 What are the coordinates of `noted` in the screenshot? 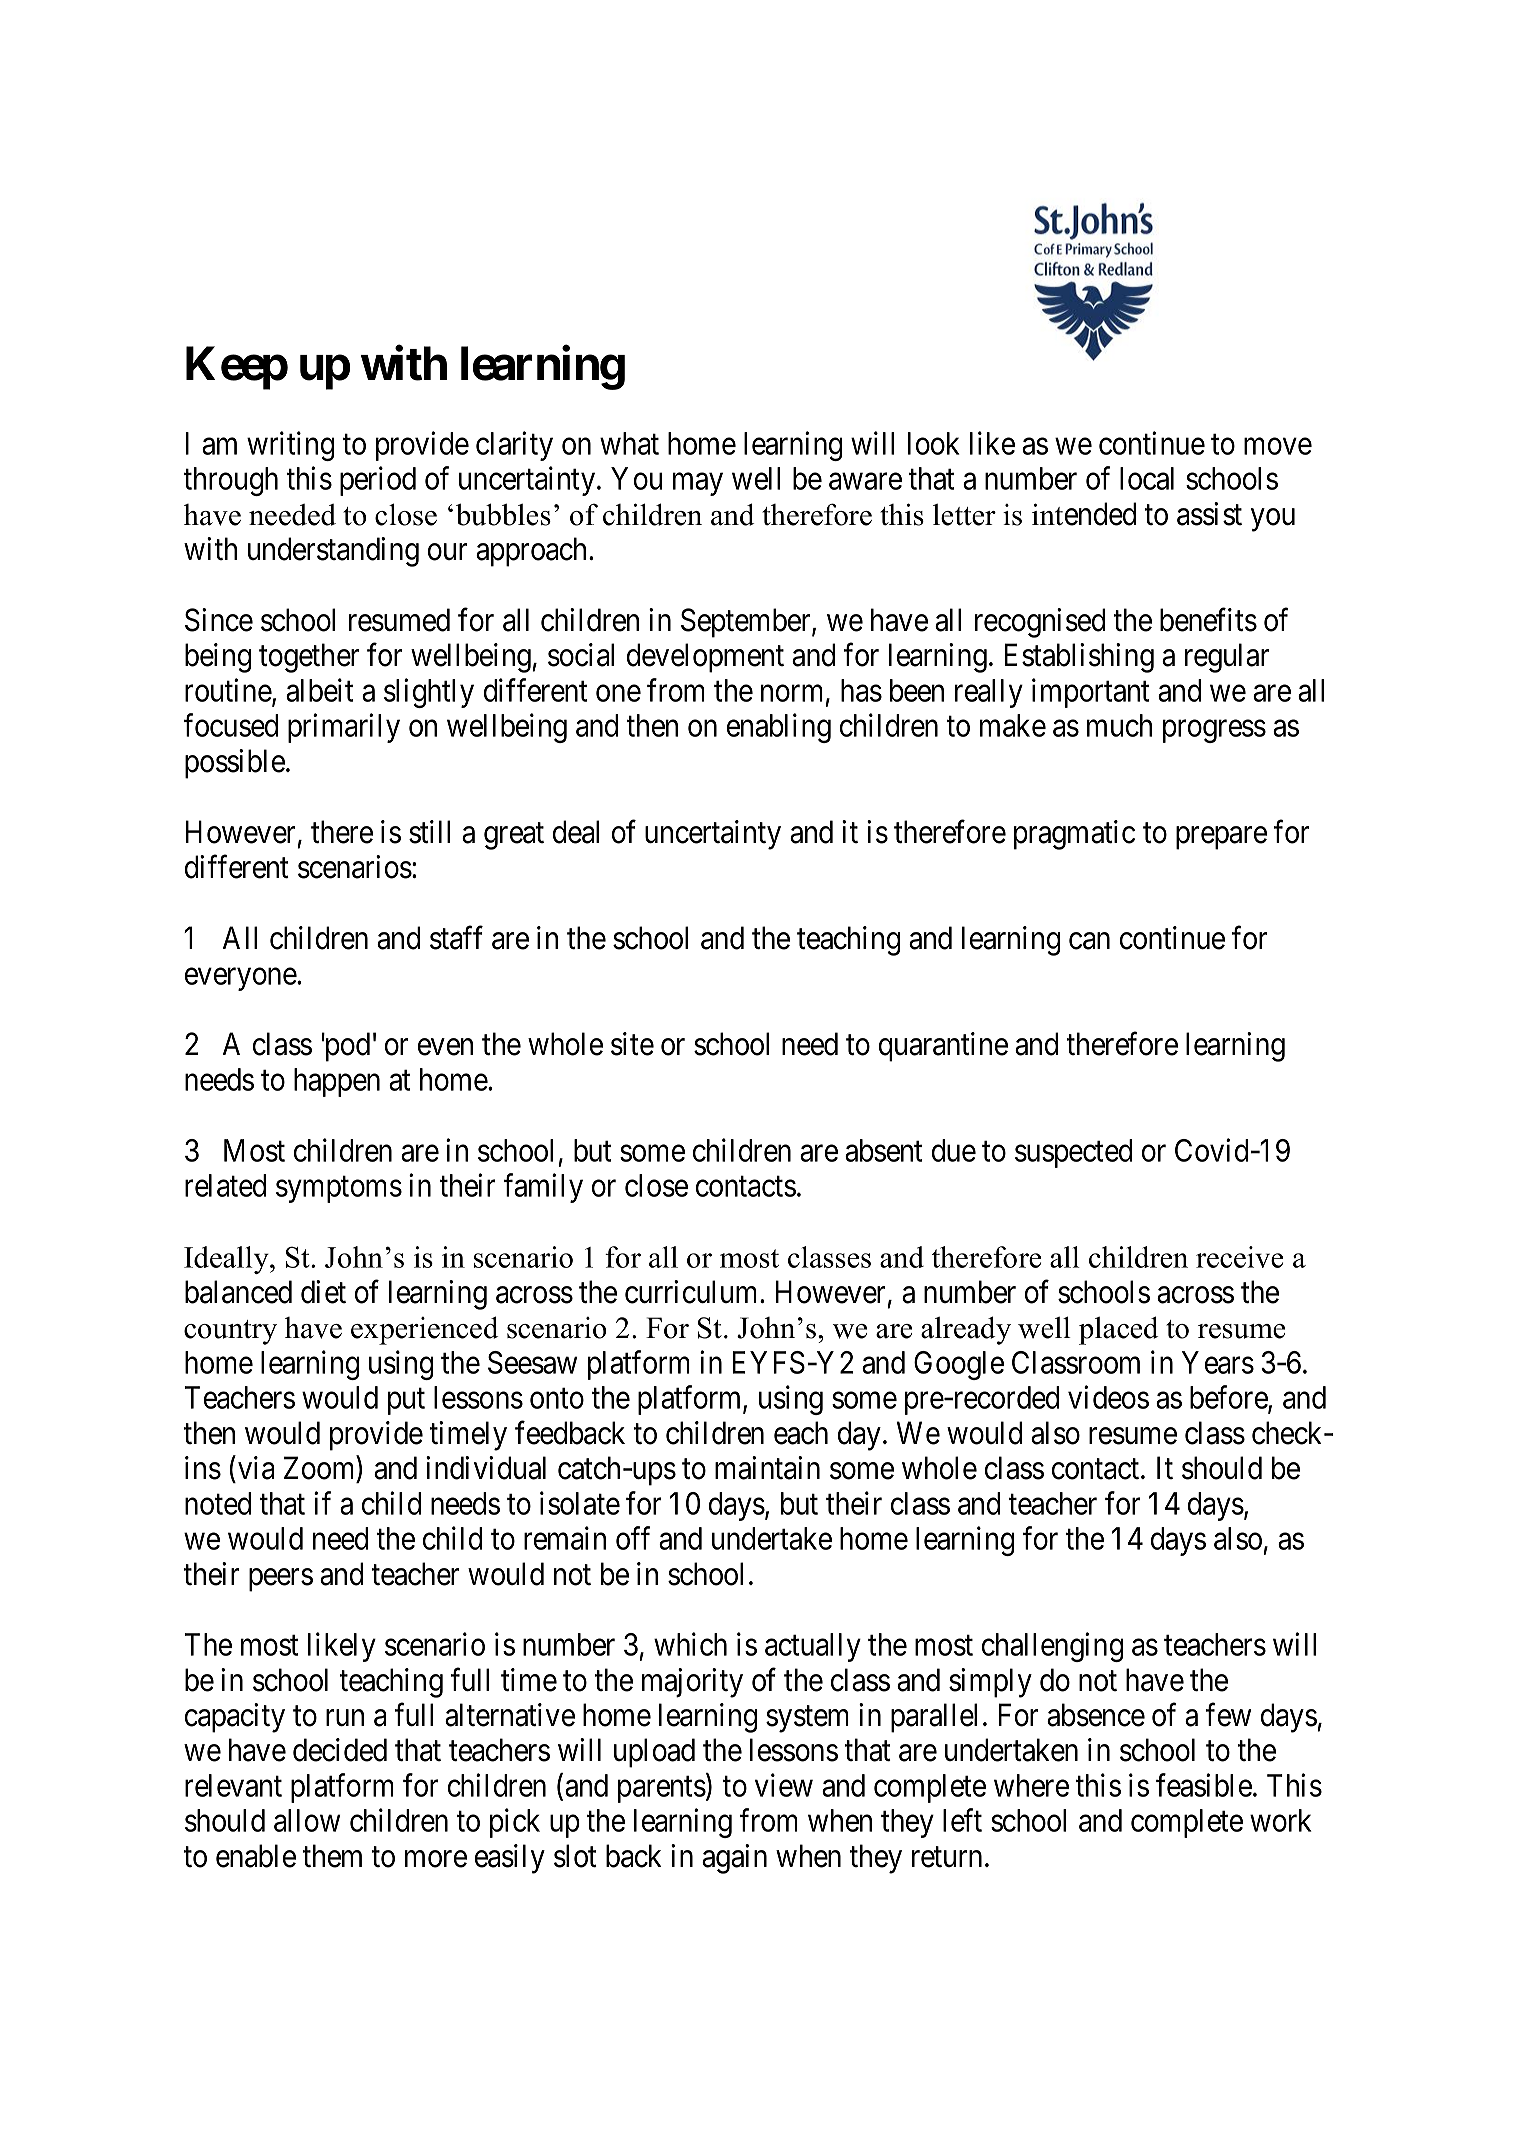 It's located at (218, 1503).
